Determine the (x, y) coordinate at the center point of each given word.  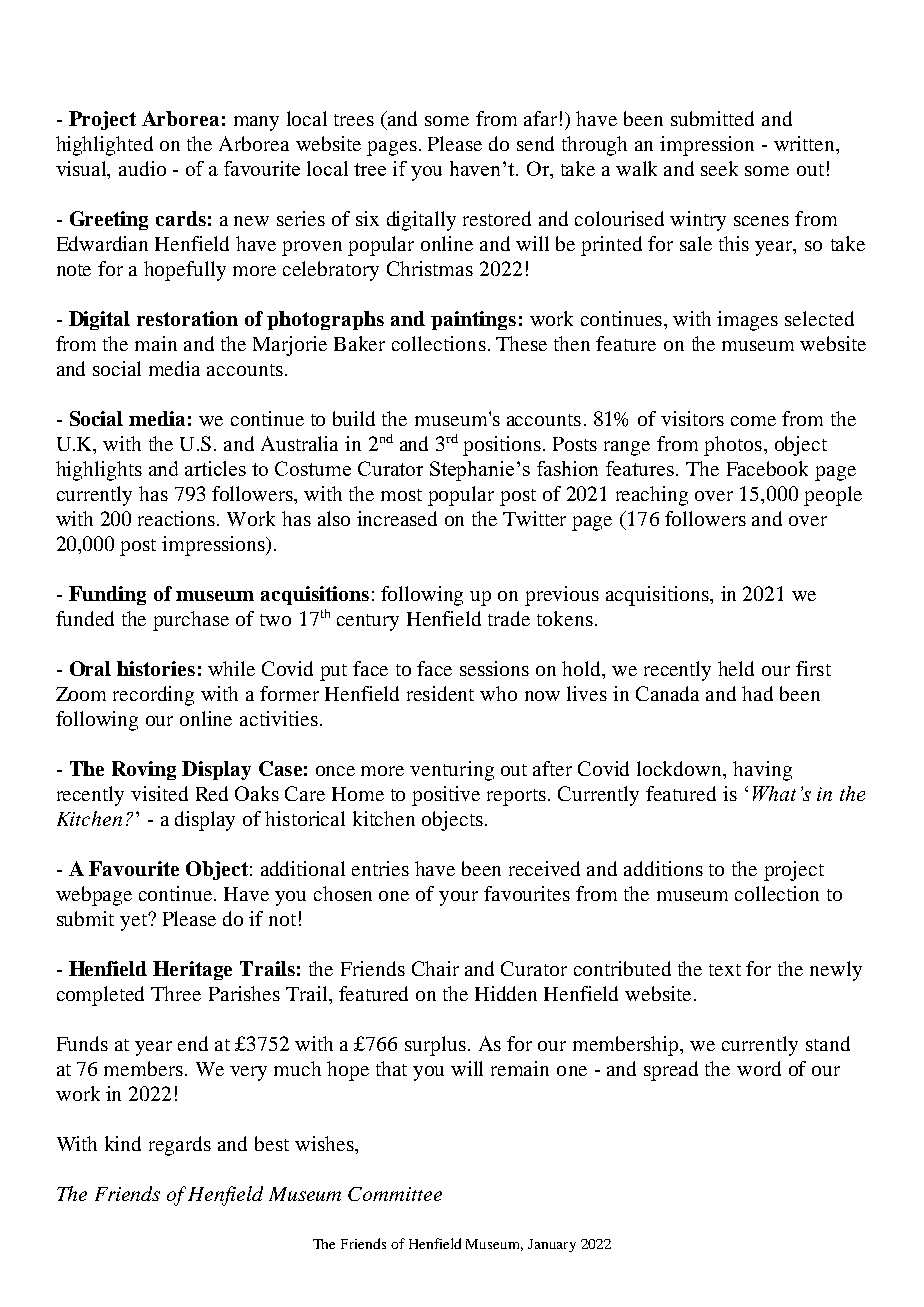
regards (180, 1146)
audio (142, 168)
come (753, 421)
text (725, 970)
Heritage (192, 970)
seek (719, 168)
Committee (395, 1194)
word (759, 1068)
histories (156, 668)
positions (502, 446)
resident (440, 693)
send (535, 143)
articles (215, 468)
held (736, 668)
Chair (435, 968)
